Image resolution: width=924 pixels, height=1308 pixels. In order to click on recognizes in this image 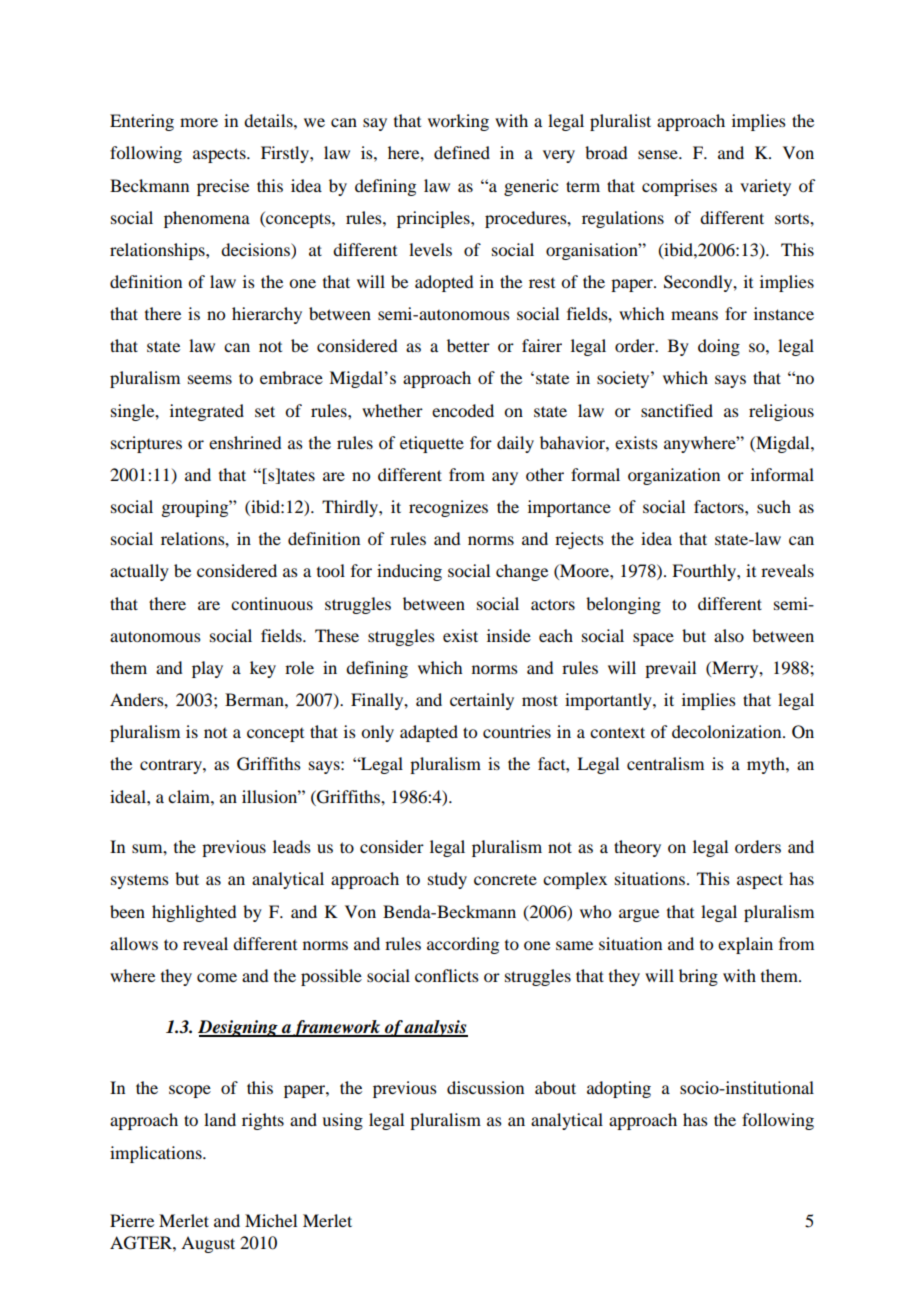, I will do `click(448, 508)`.
